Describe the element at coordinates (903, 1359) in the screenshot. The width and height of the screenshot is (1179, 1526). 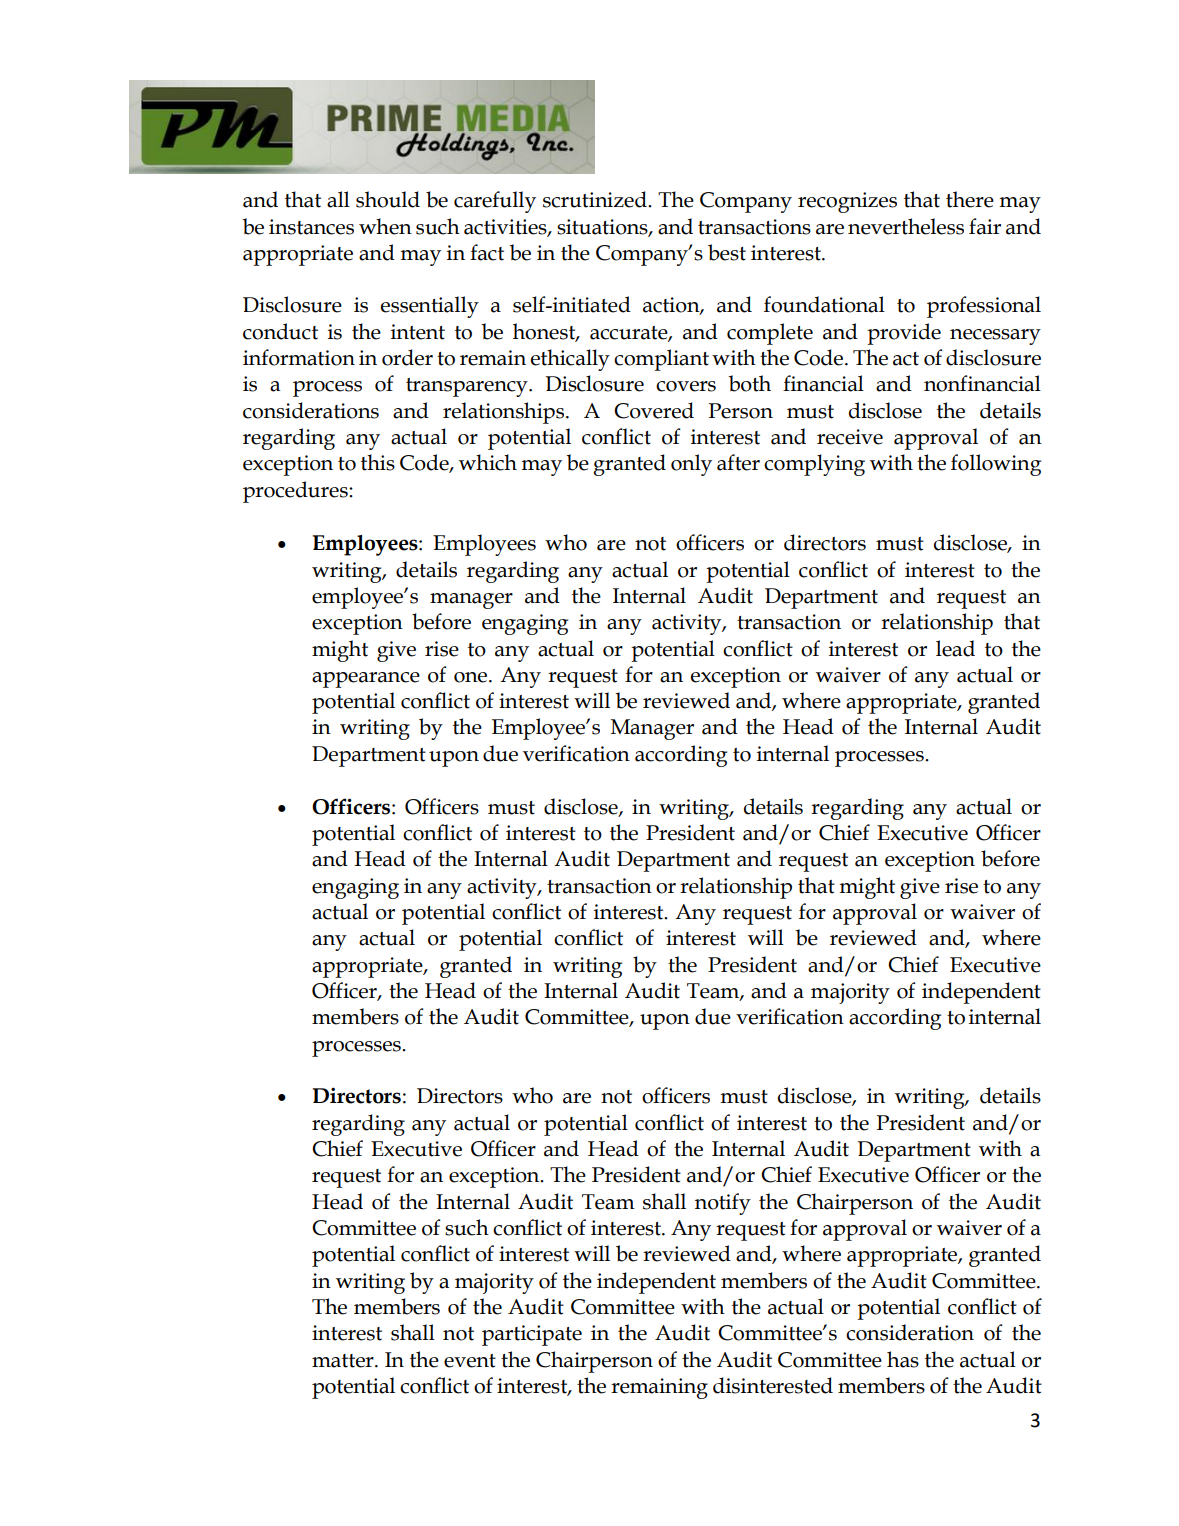
I see `has` at that location.
